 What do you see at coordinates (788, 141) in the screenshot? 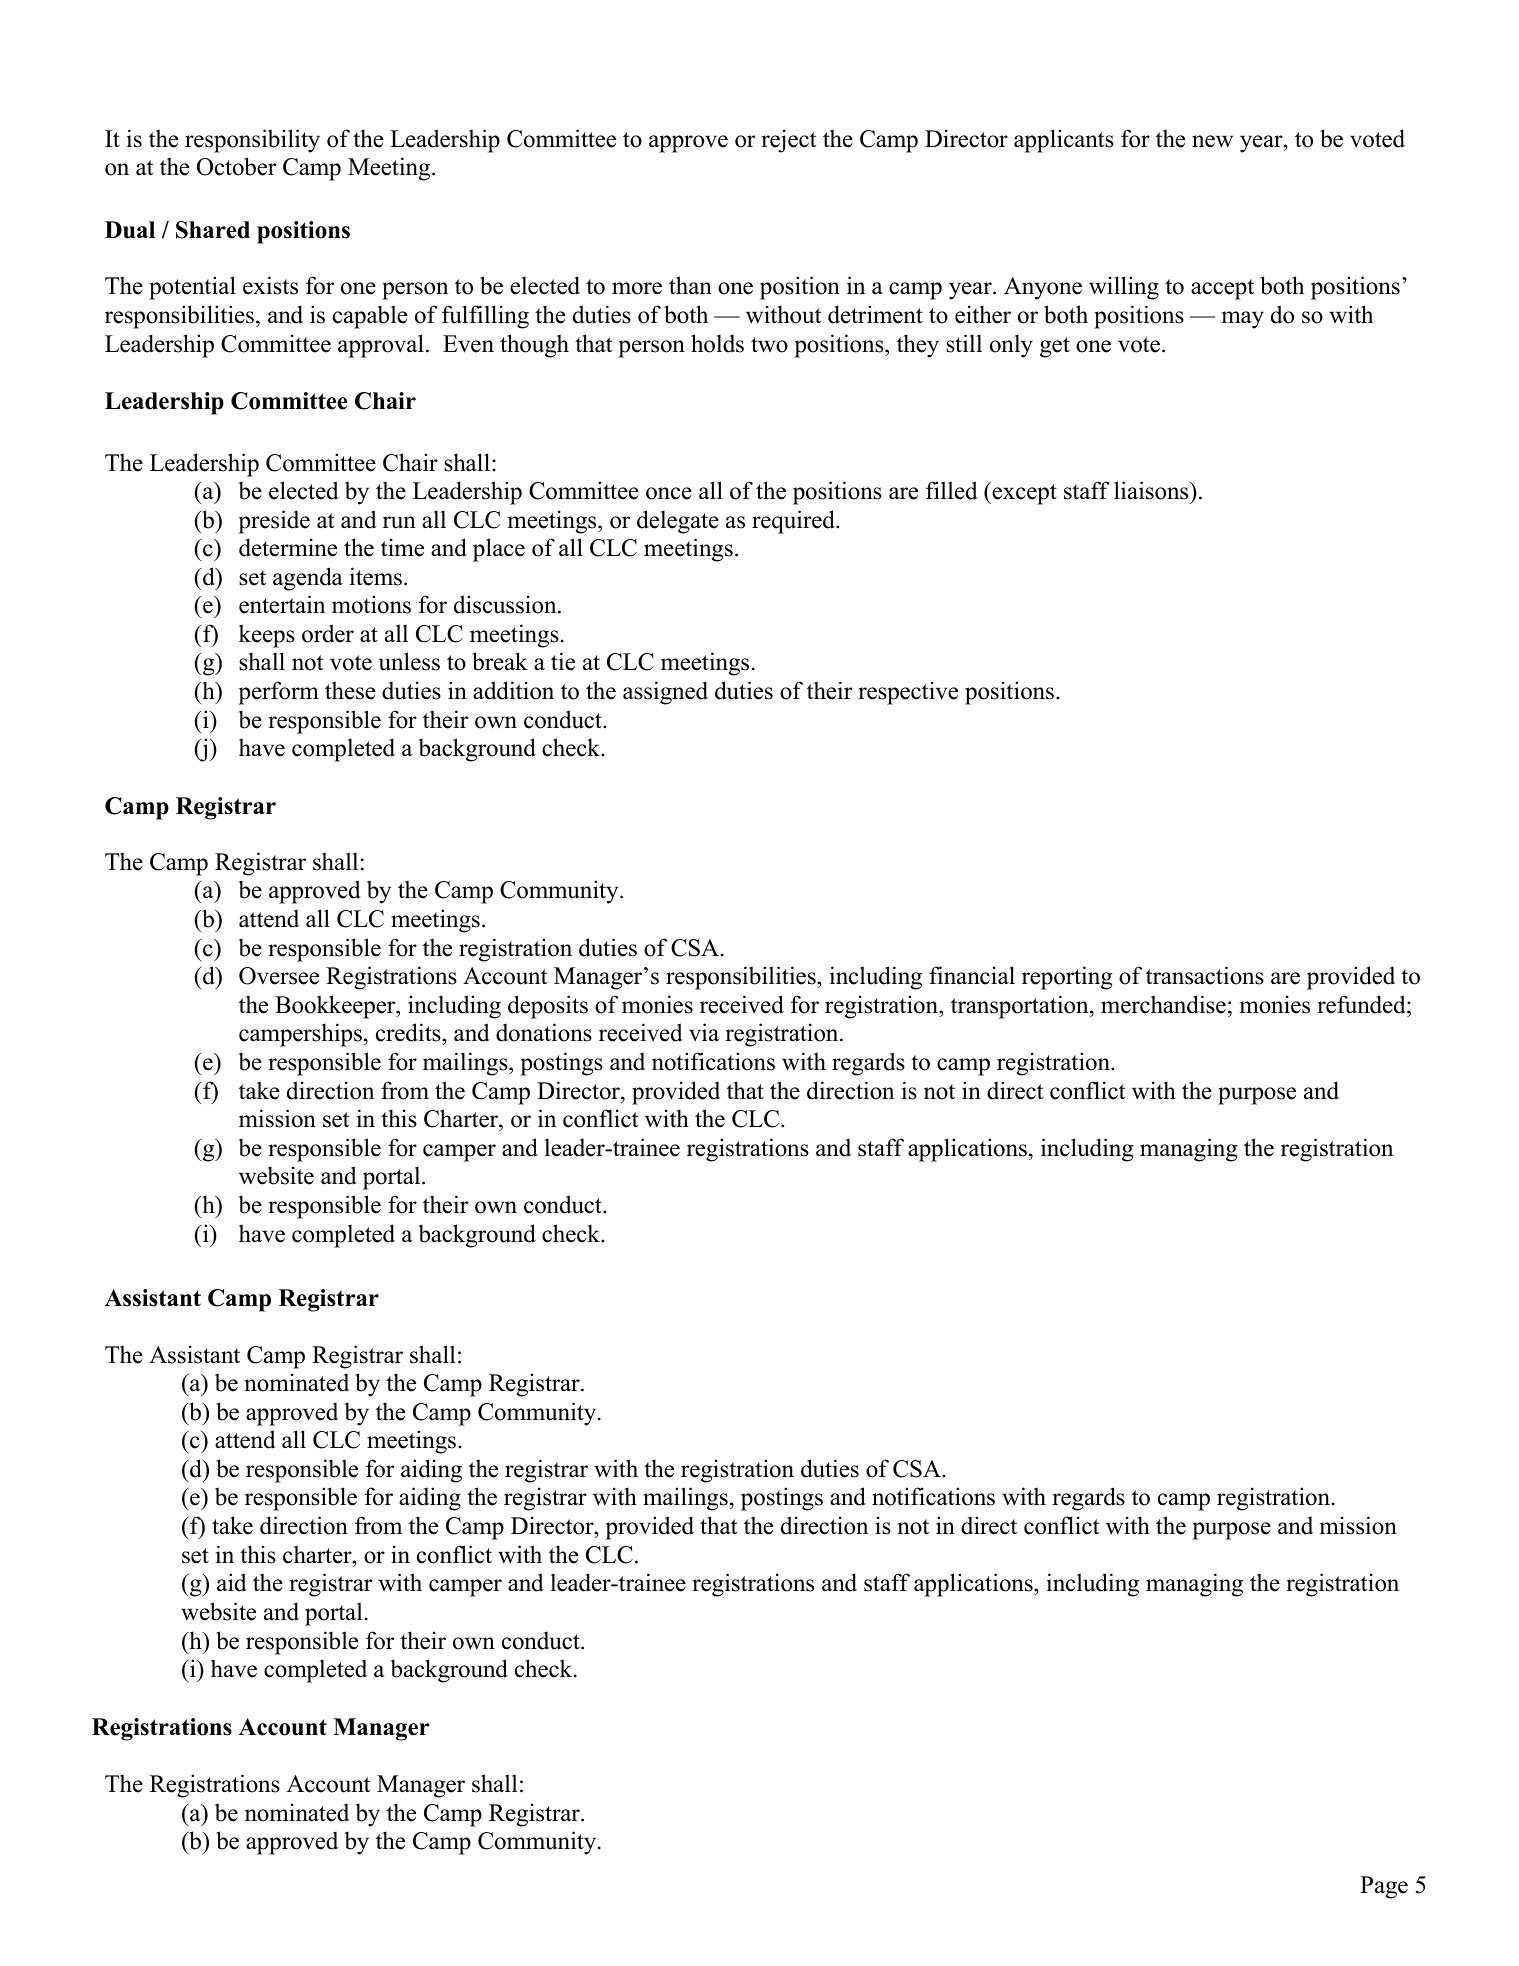
I see `reject` at bounding box center [788, 141].
